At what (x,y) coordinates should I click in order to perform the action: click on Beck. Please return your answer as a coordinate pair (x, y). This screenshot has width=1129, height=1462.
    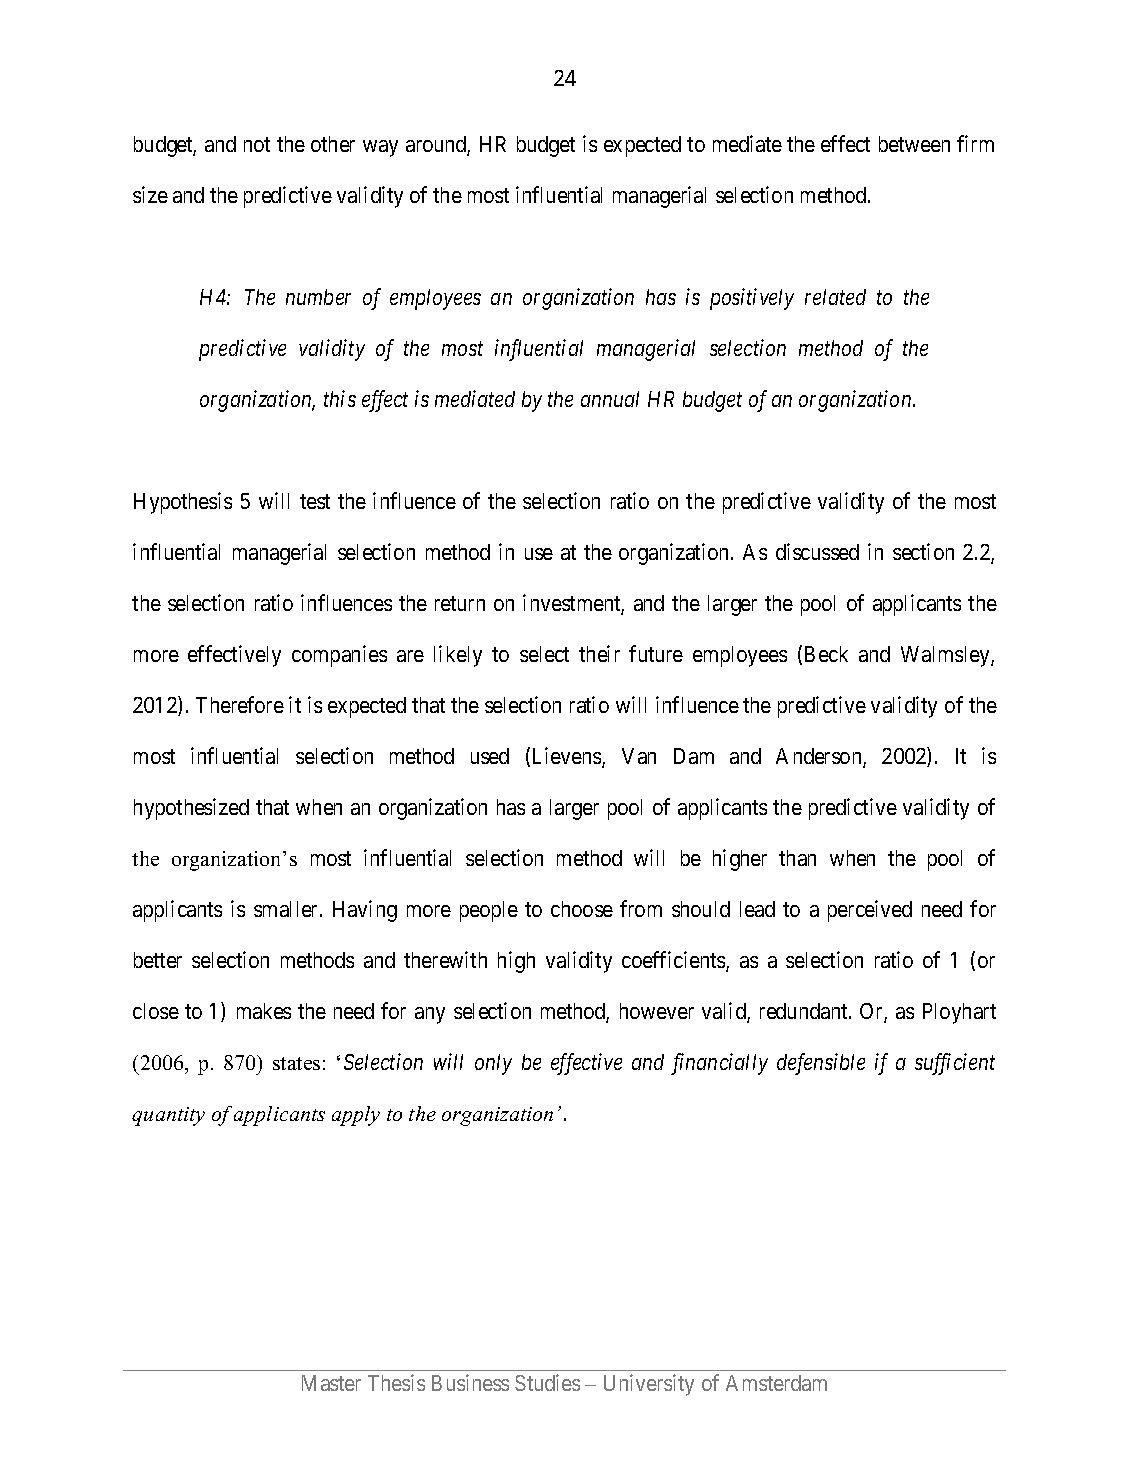
    Looking at the image, I should click on (826, 654).
